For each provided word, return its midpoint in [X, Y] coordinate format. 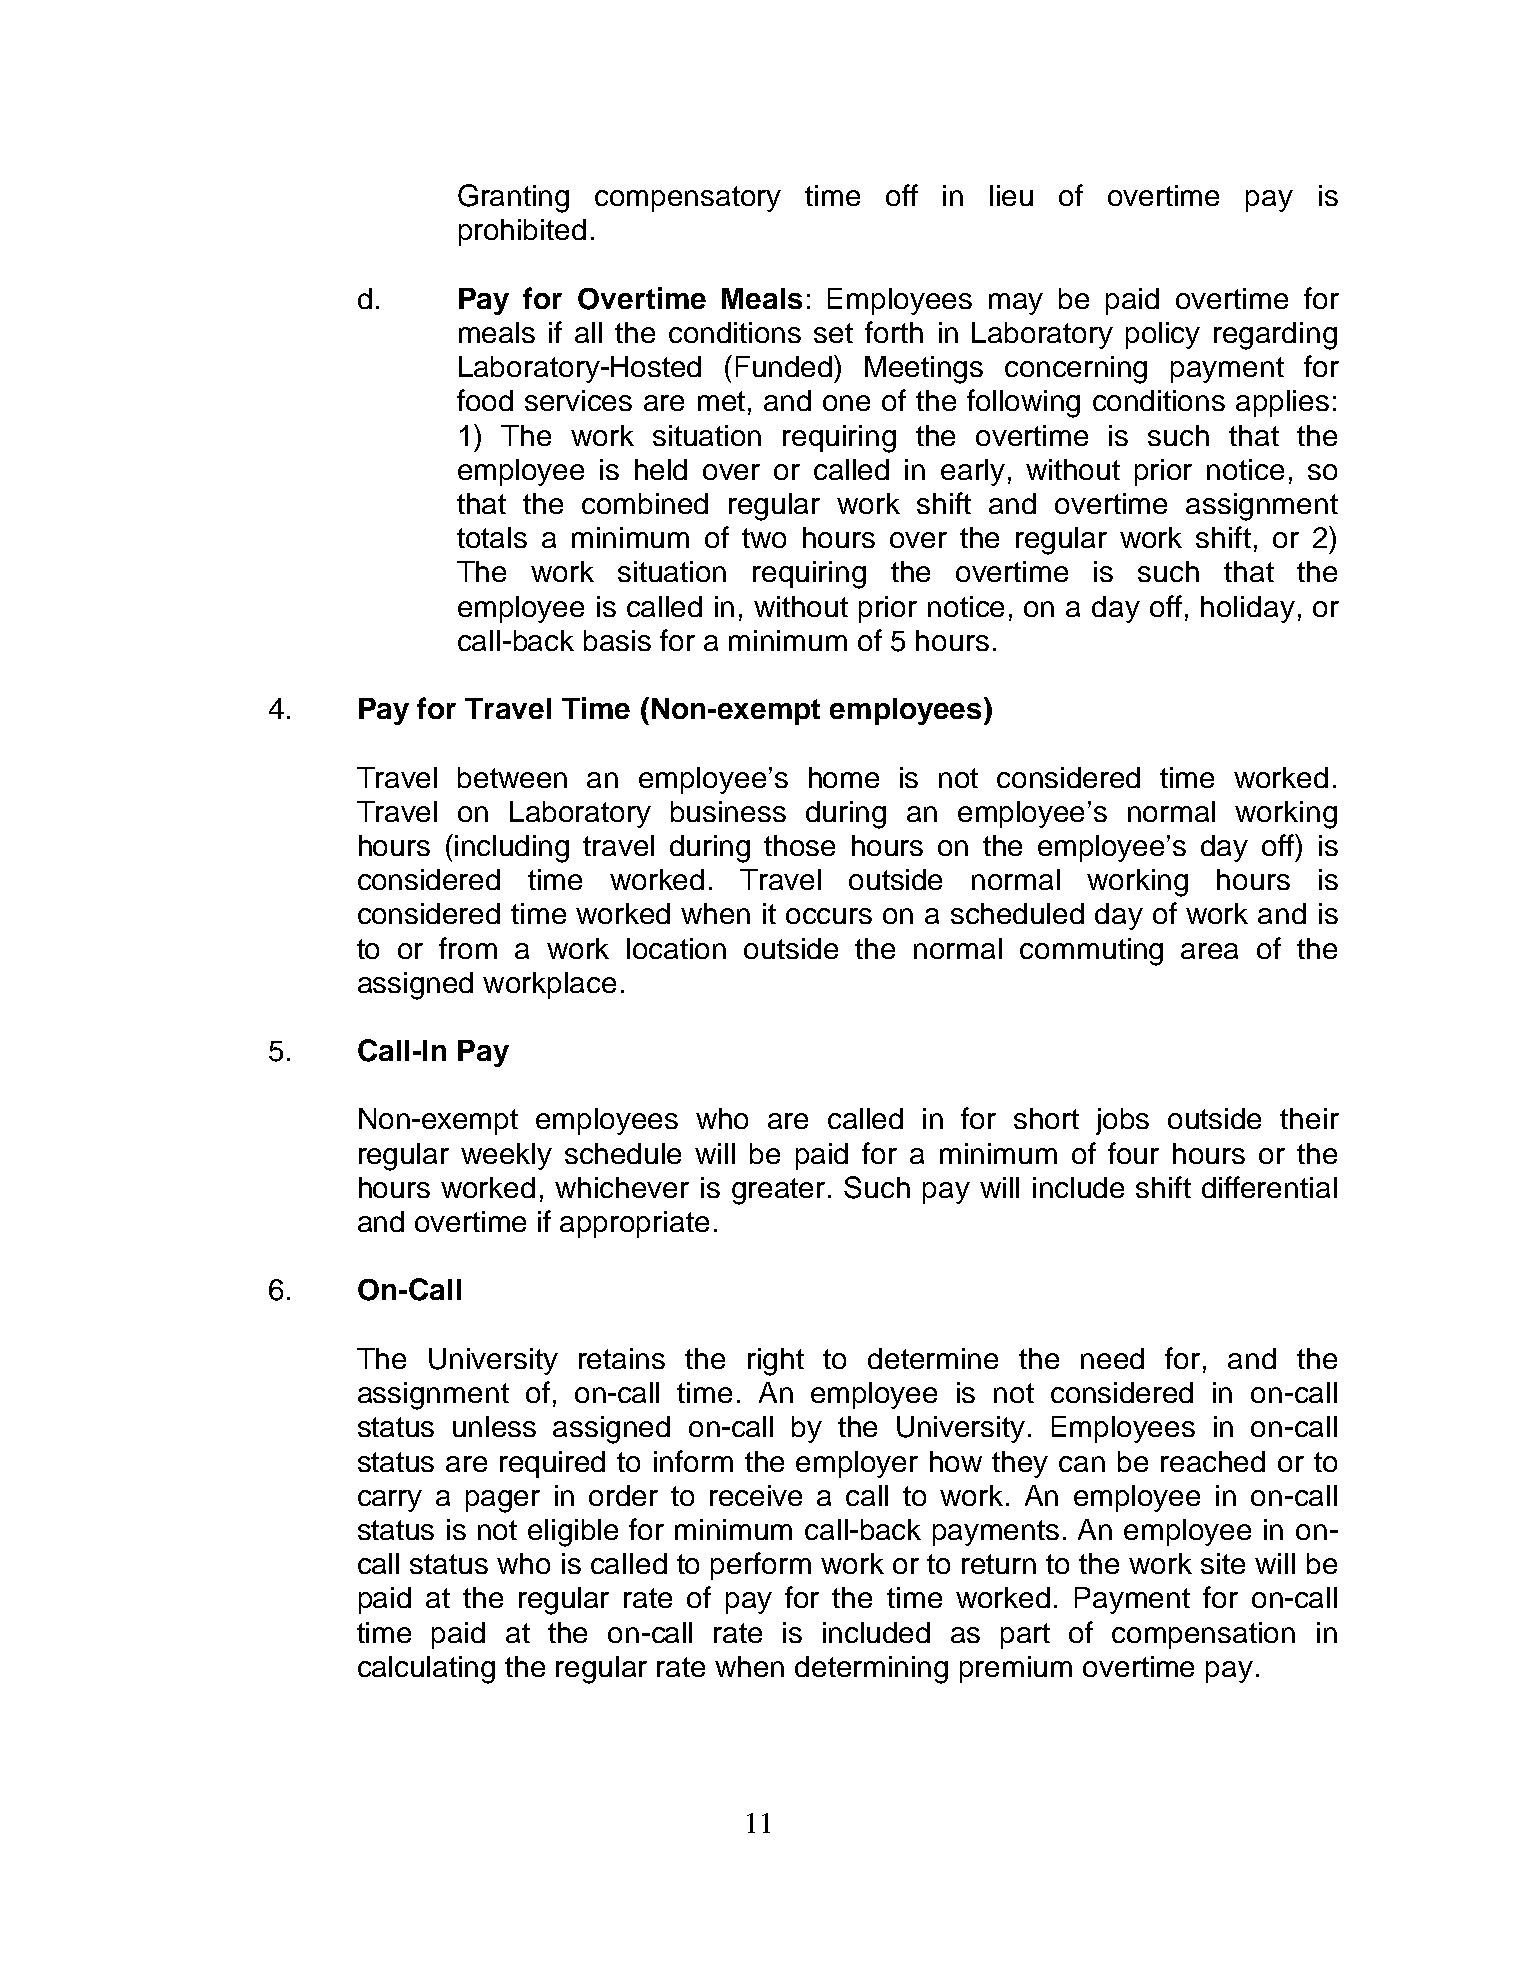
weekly [506, 1156]
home [844, 777]
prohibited [522, 232]
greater [778, 1191]
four [1133, 1153]
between [512, 777]
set [833, 333]
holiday [1248, 609]
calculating [426, 1670]
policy [1163, 335]
